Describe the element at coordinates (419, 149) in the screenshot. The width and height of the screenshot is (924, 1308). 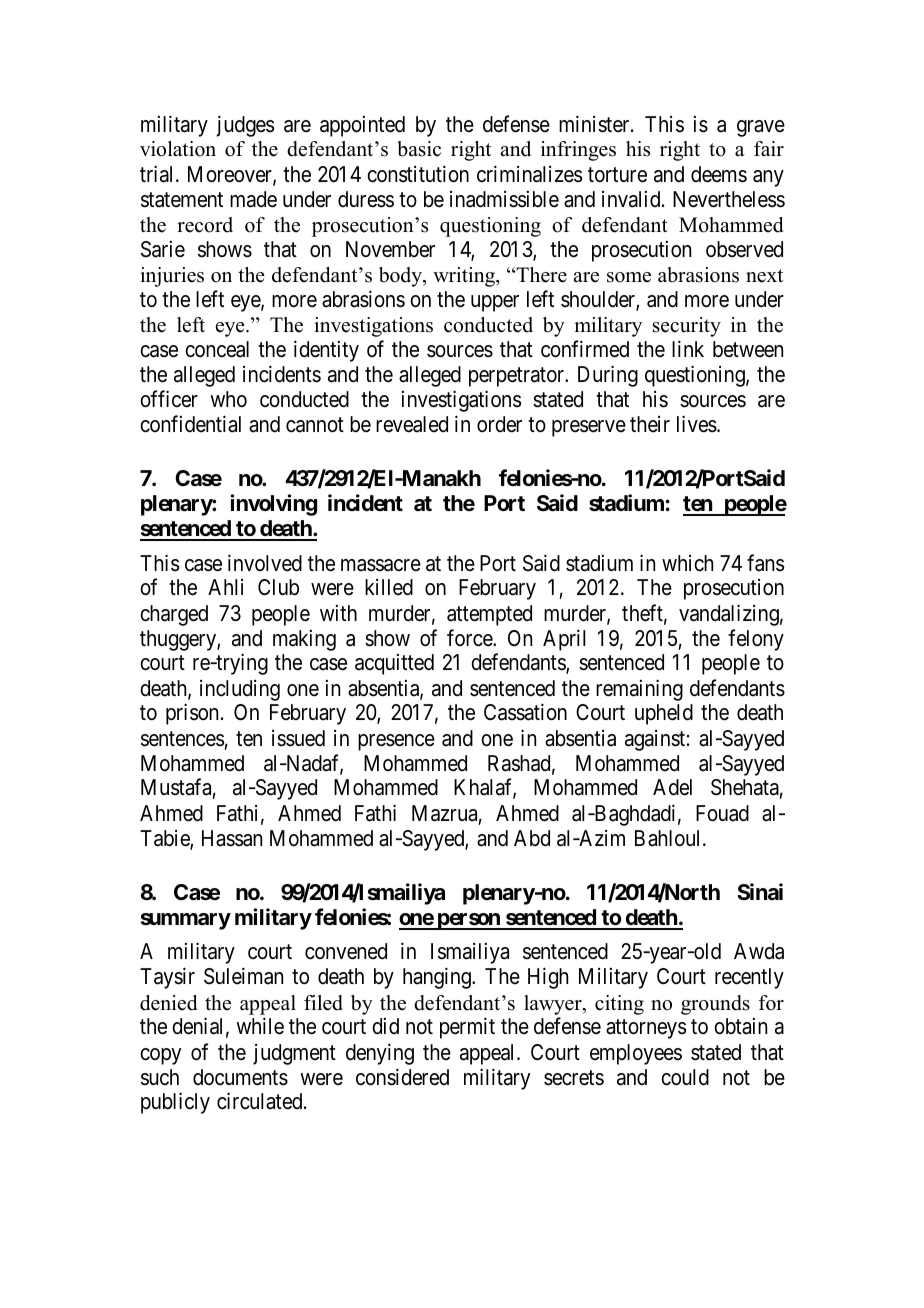
I see `basic` at that location.
